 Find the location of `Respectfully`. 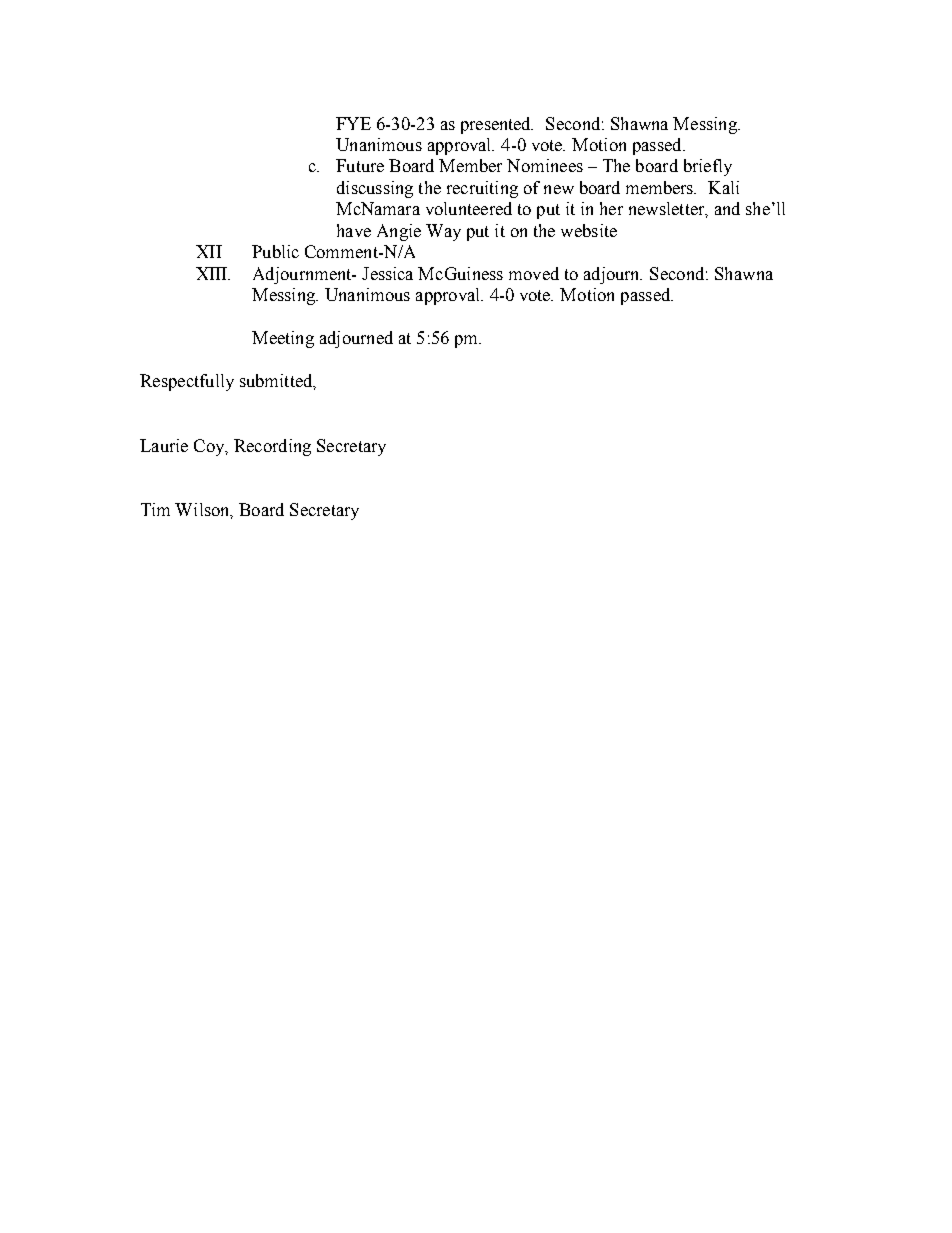

Respectfully is located at coordinates (187, 382).
